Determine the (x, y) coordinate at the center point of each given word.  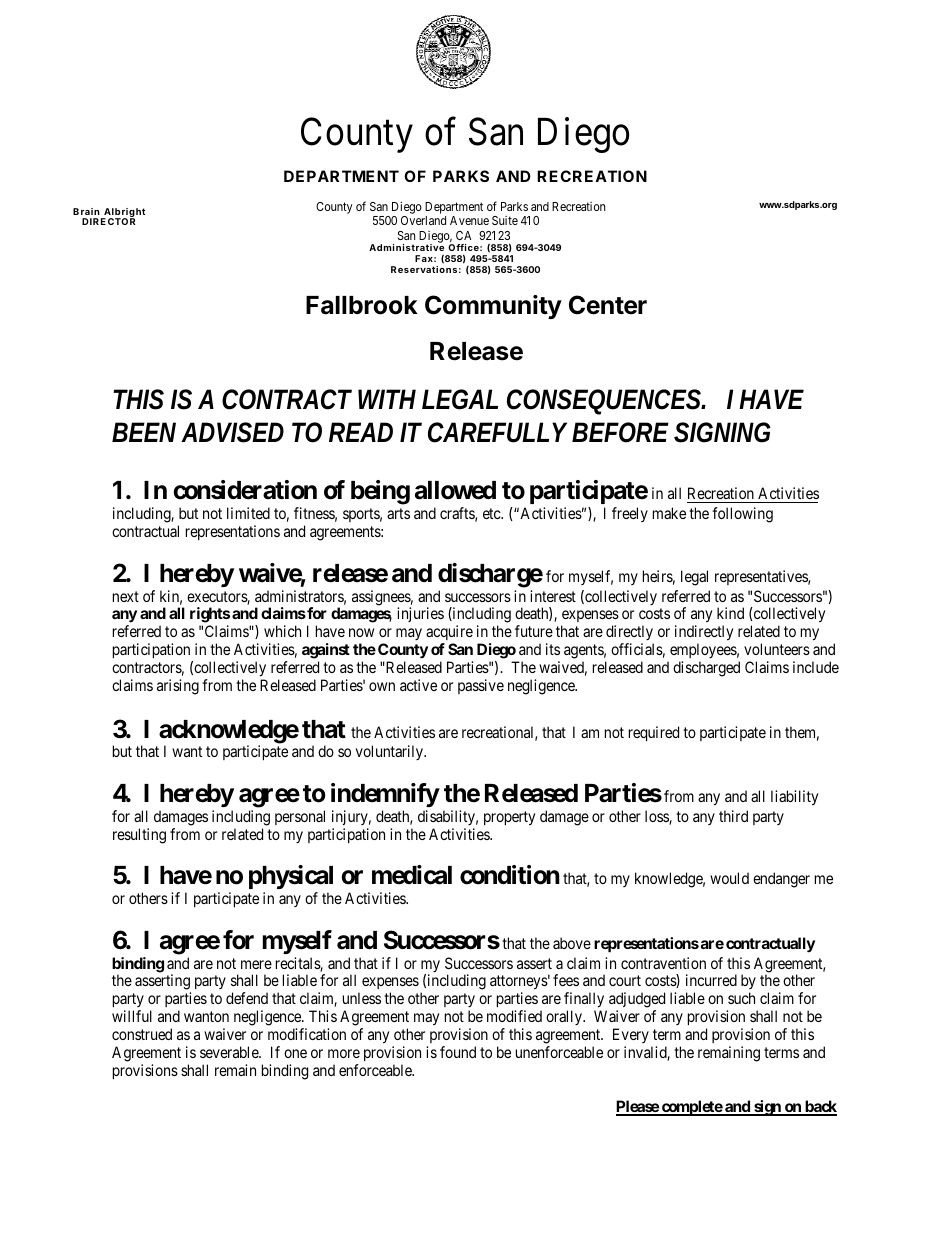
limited (248, 513)
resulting (139, 836)
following (742, 515)
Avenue (469, 220)
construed (142, 1034)
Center (608, 305)
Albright (123, 214)
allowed (455, 490)
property (509, 818)
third (733, 816)
